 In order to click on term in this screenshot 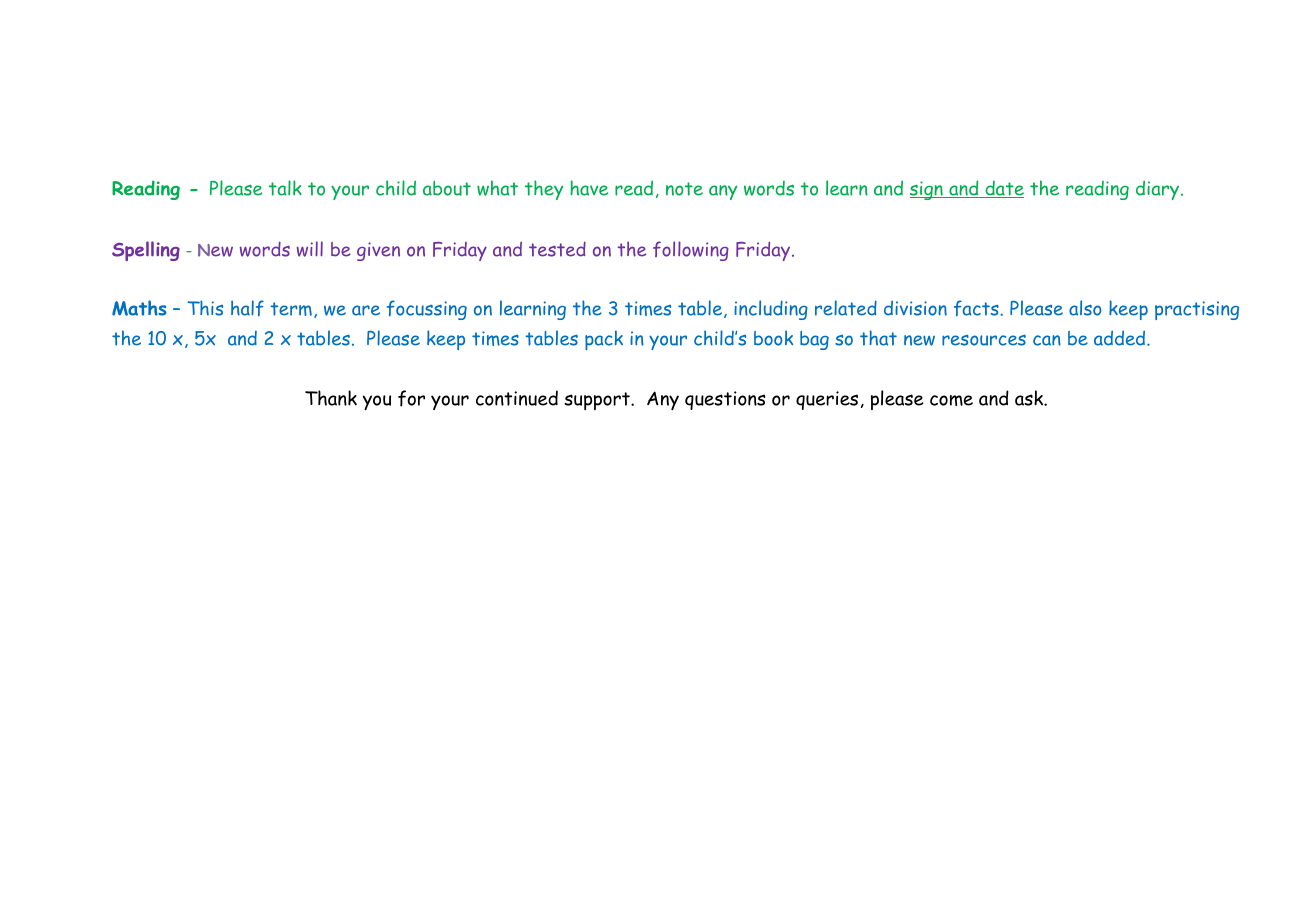, I will do `click(291, 309)`.
